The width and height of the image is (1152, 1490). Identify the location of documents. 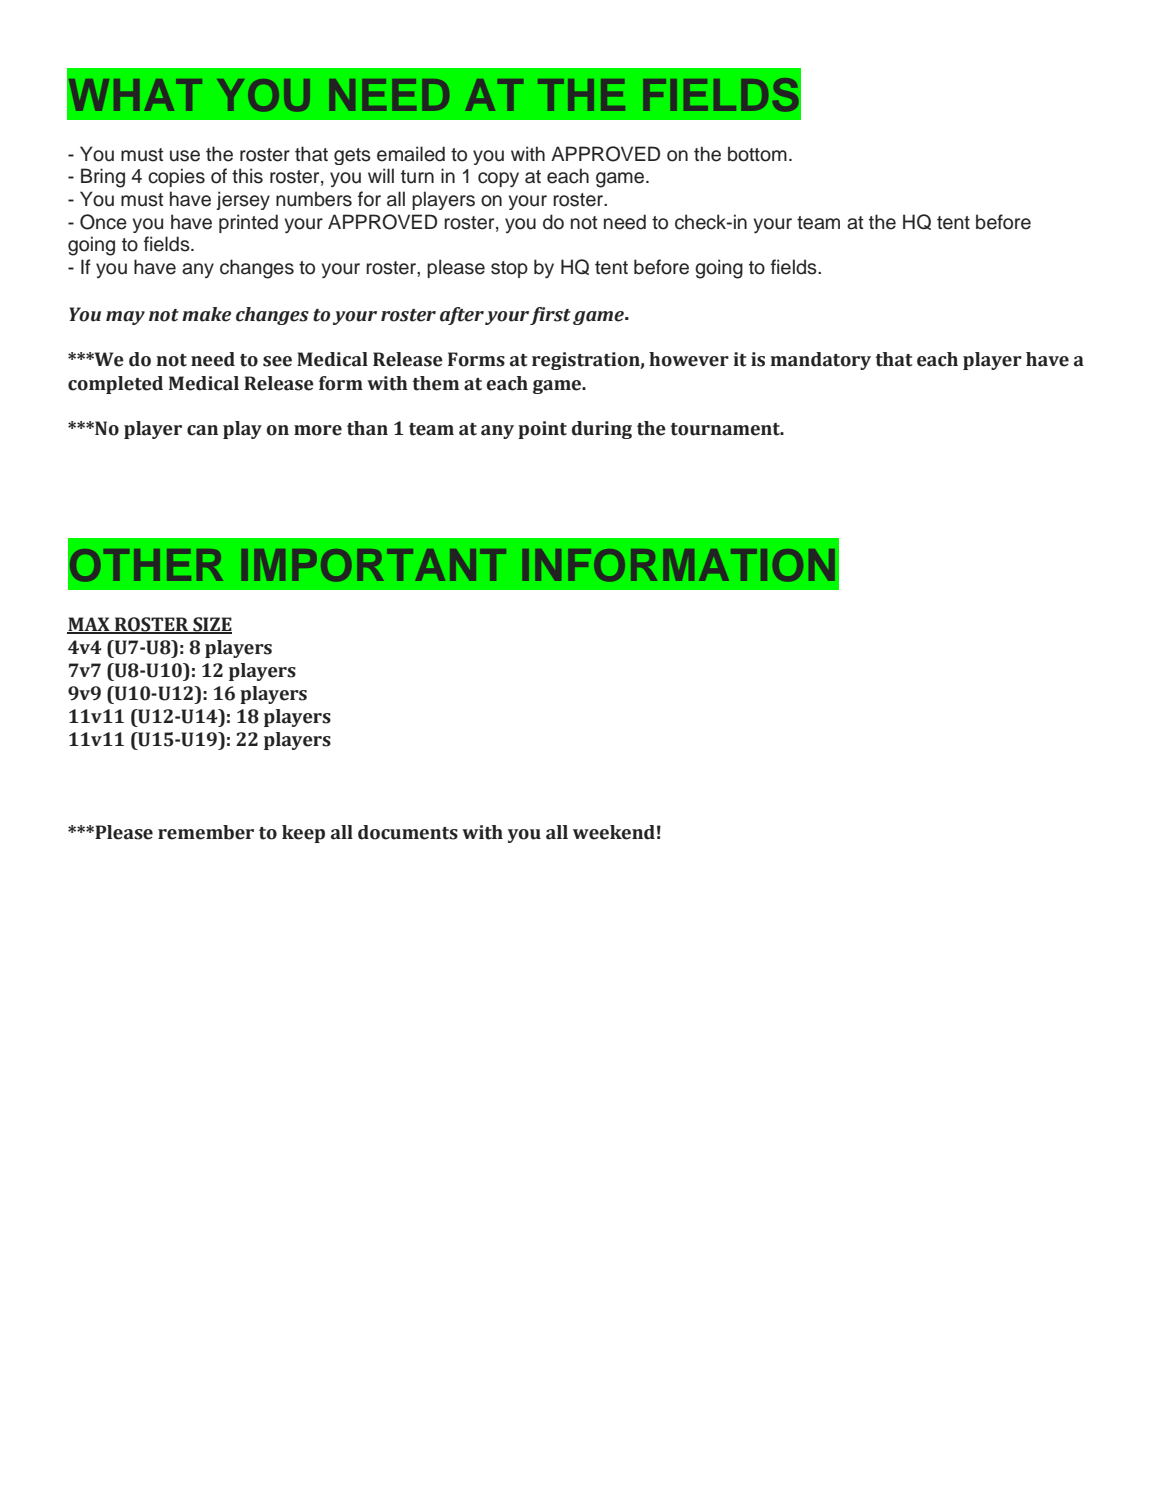
(408, 832).
